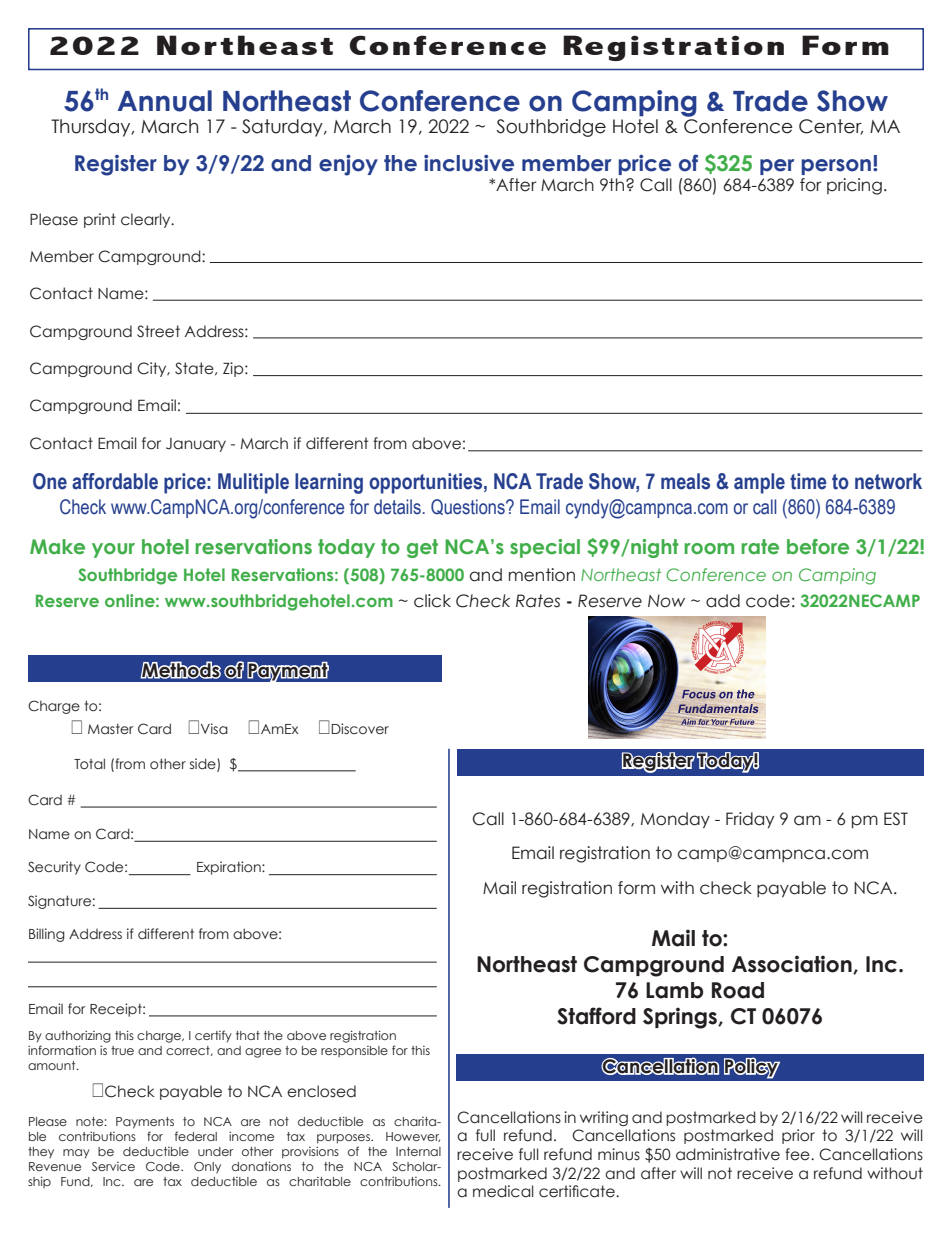 The width and height of the screenshot is (952, 1233). I want to click on fee, so click(798, 1154).
